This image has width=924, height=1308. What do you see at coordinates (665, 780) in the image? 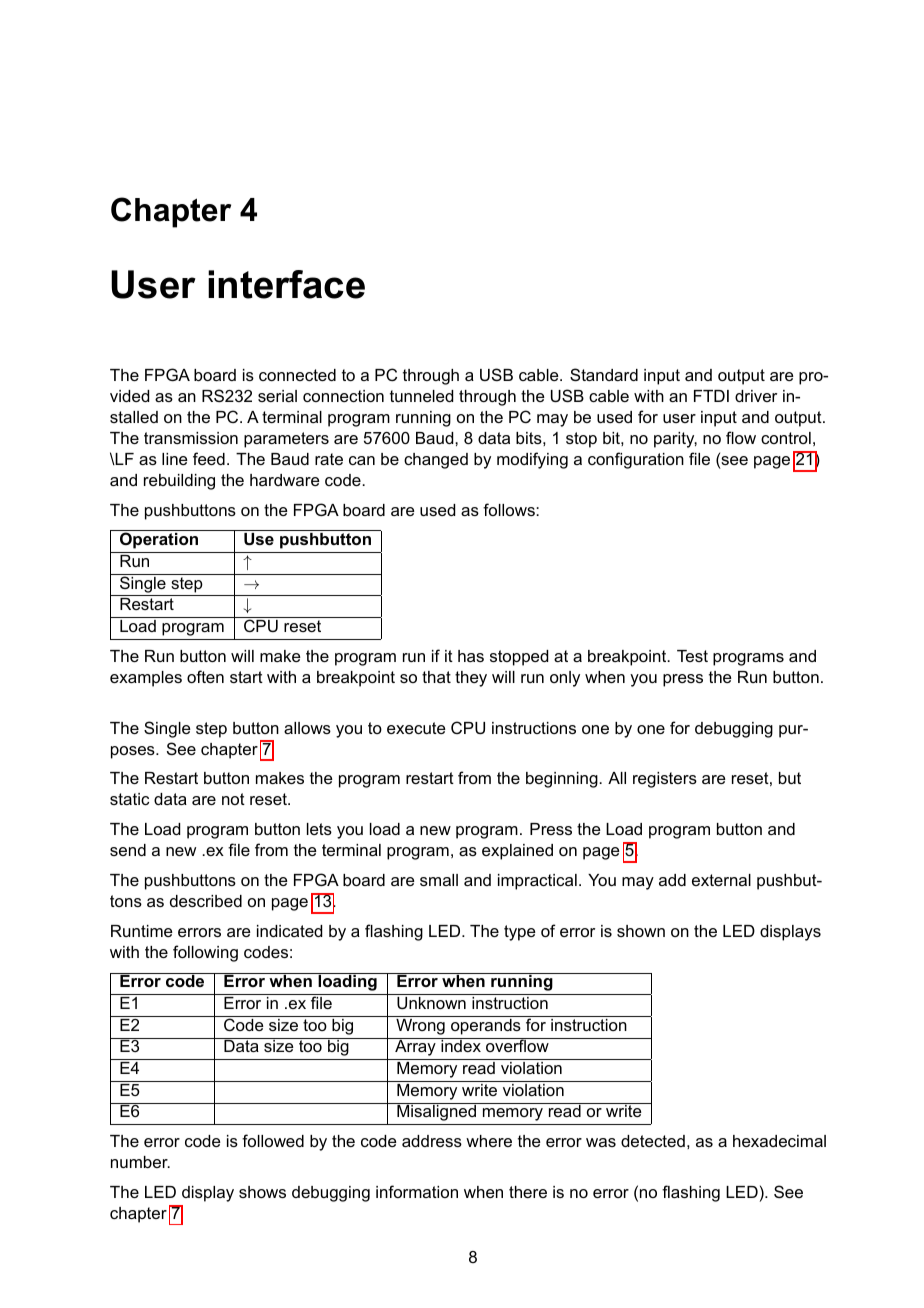
I see `registers` at bounding box center [665, 780].
